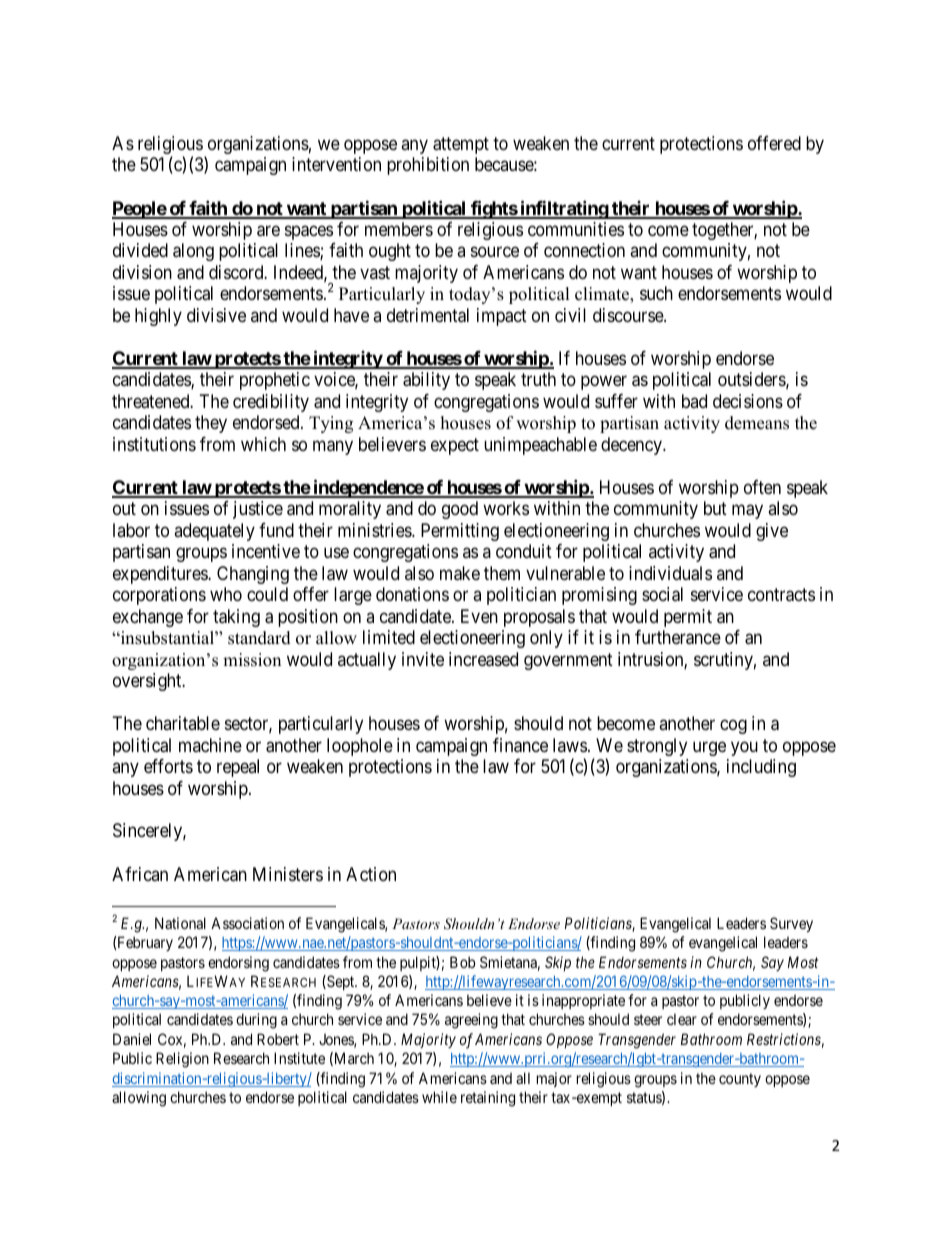 The height and width of the page is (1233, 952). Describe the element at coordinates (761, 768) in the page. I see `including` at that location.
